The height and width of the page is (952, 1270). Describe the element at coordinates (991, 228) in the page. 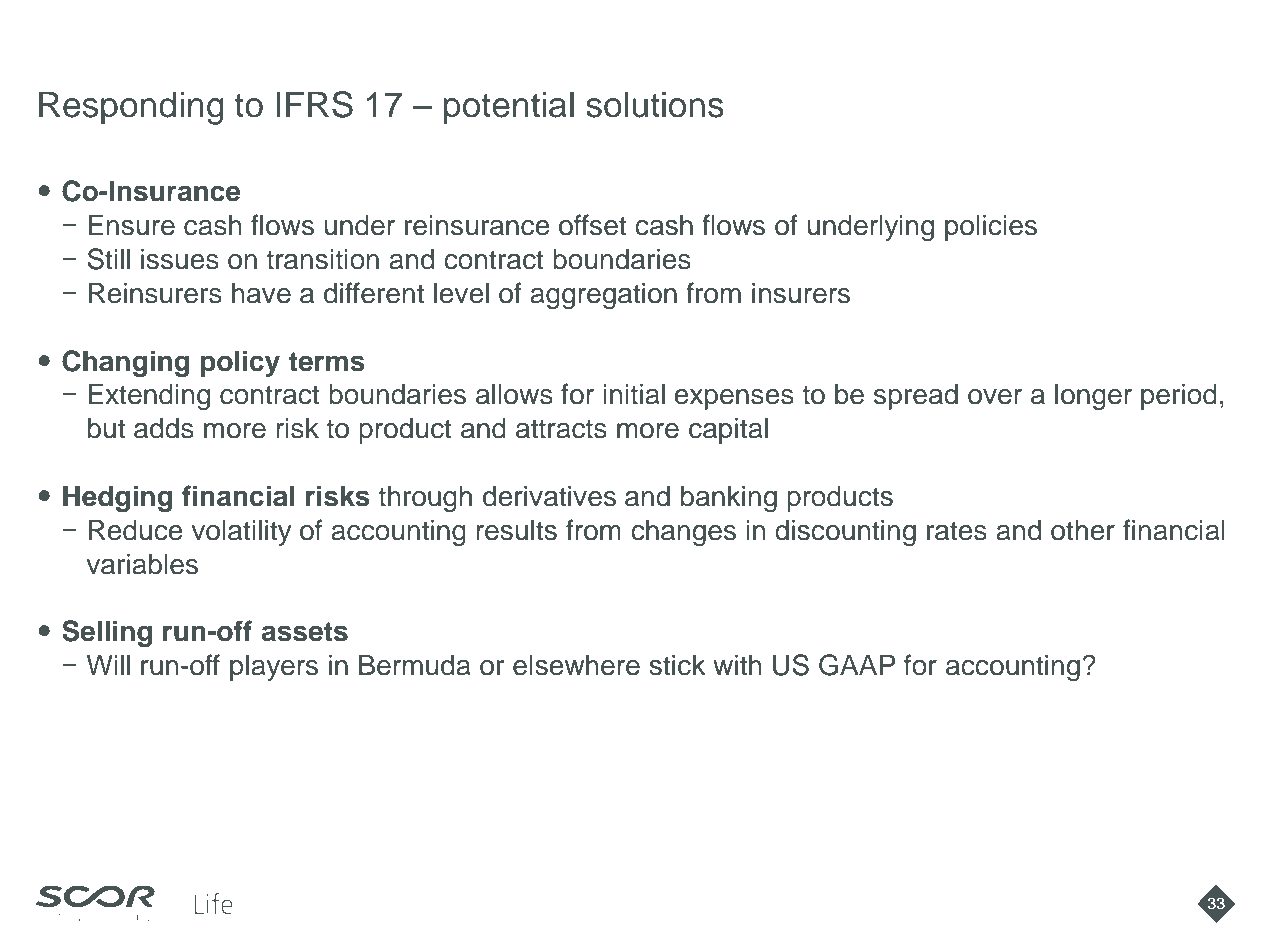

I see `policies` at that location.
